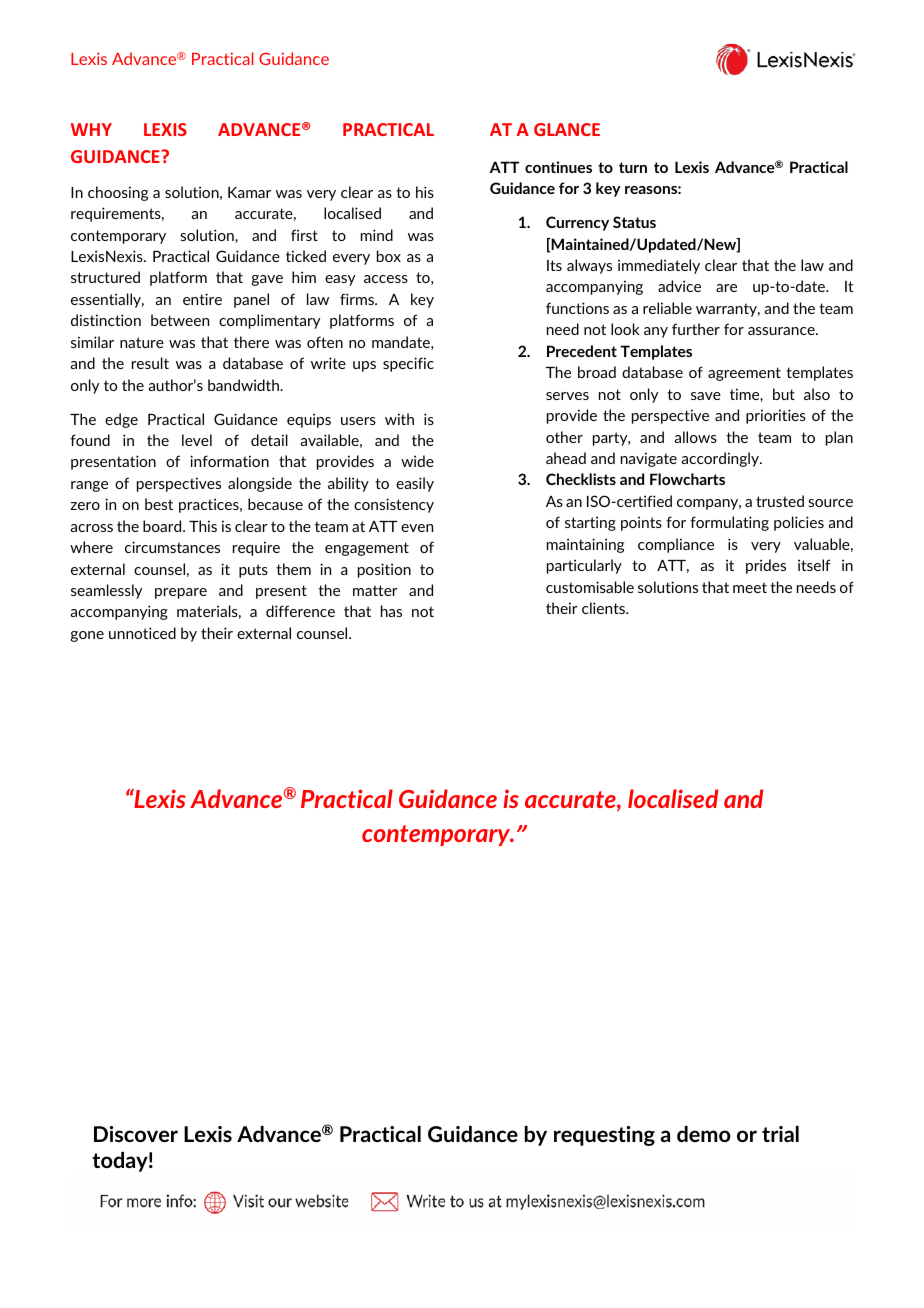 This screenshot has width=924, height=1308. Describe the element at coordinates (604, 1136) in the screenshot. I see `requesting` at that location.
